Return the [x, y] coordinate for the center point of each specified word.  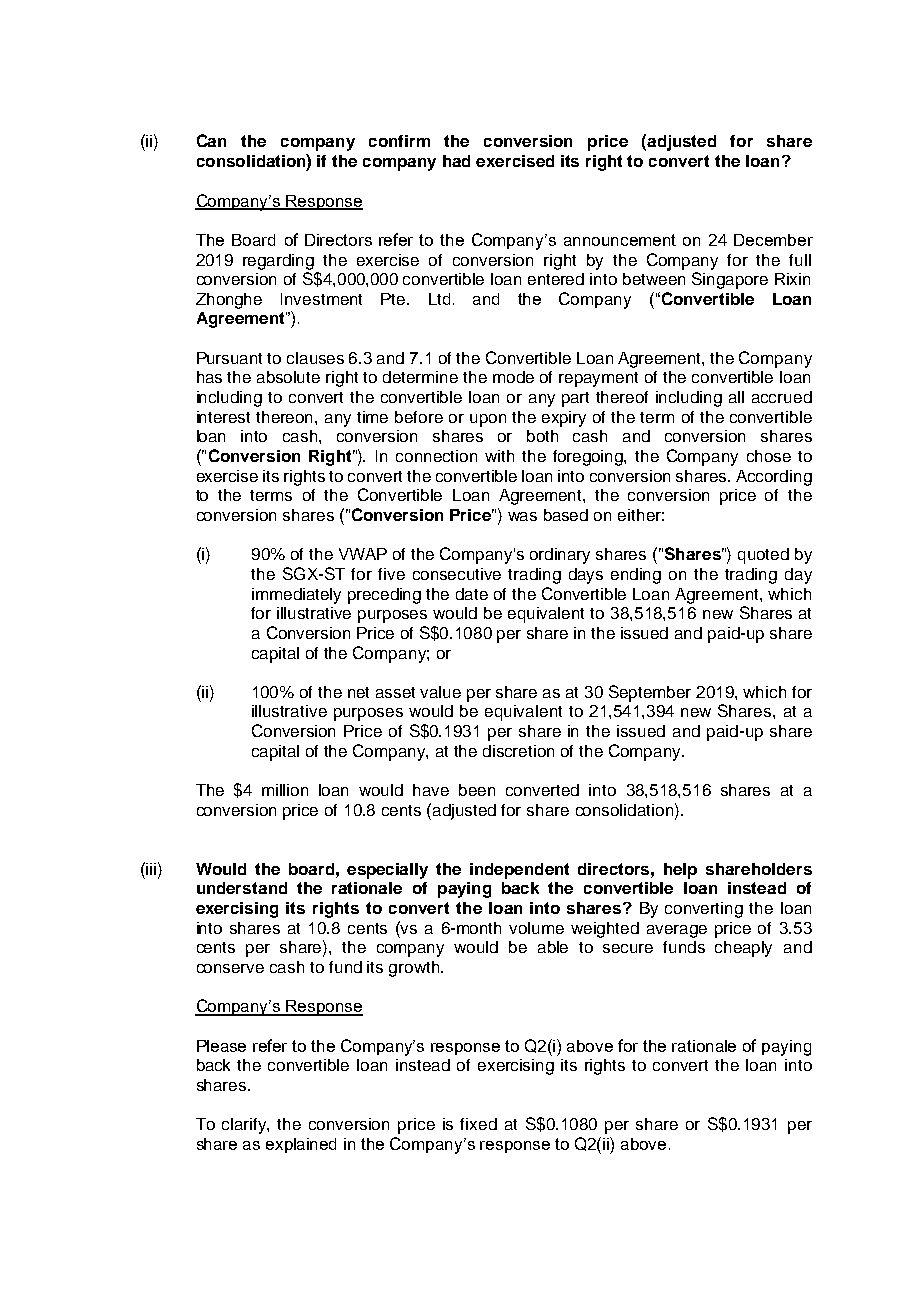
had [456, 161]
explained [301, 1145]
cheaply [743, 949]
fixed [478, 1124]
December [773, 240]
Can [211, 140]
